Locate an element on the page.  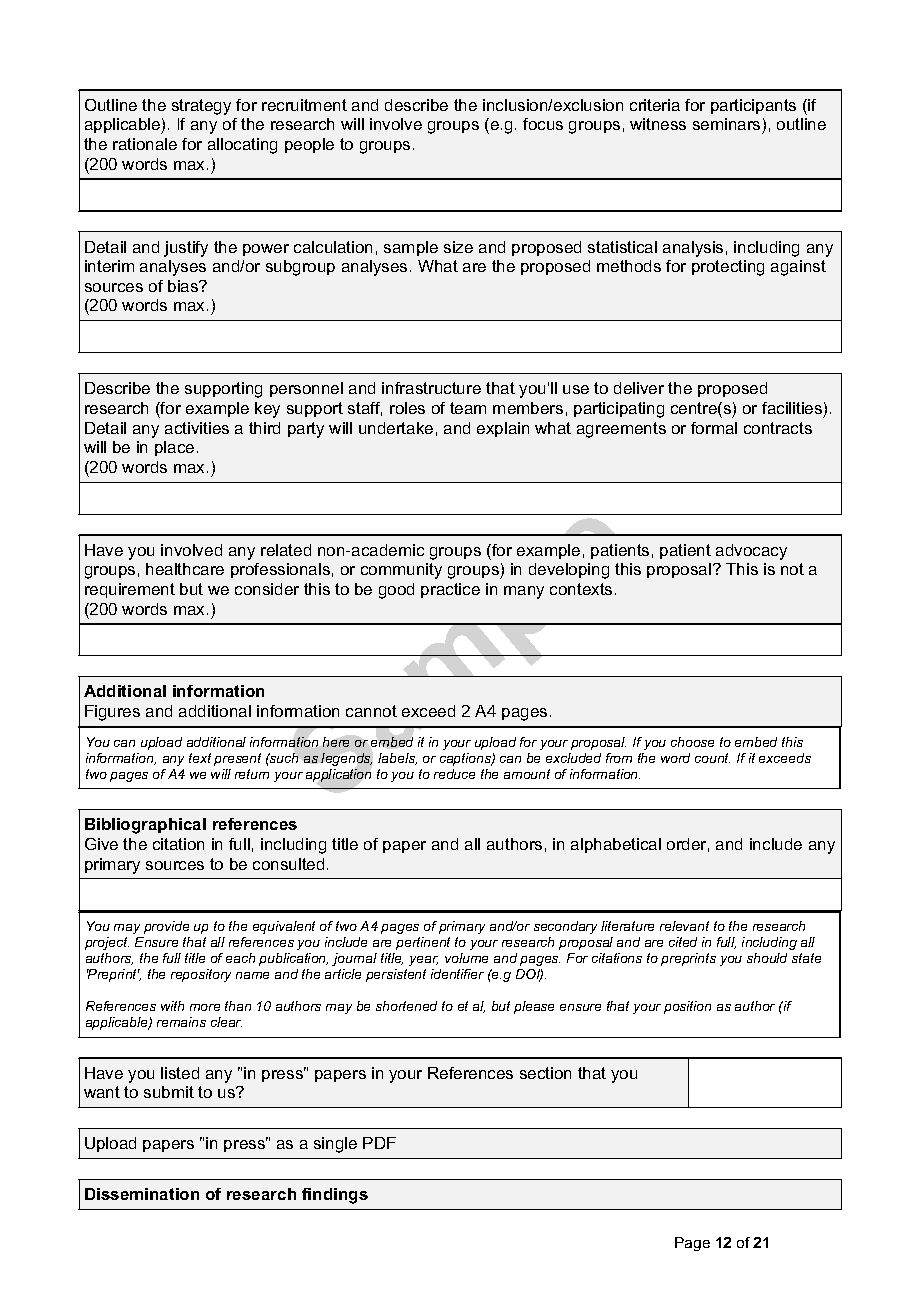
reduce is located at coordinates (454, 774).
